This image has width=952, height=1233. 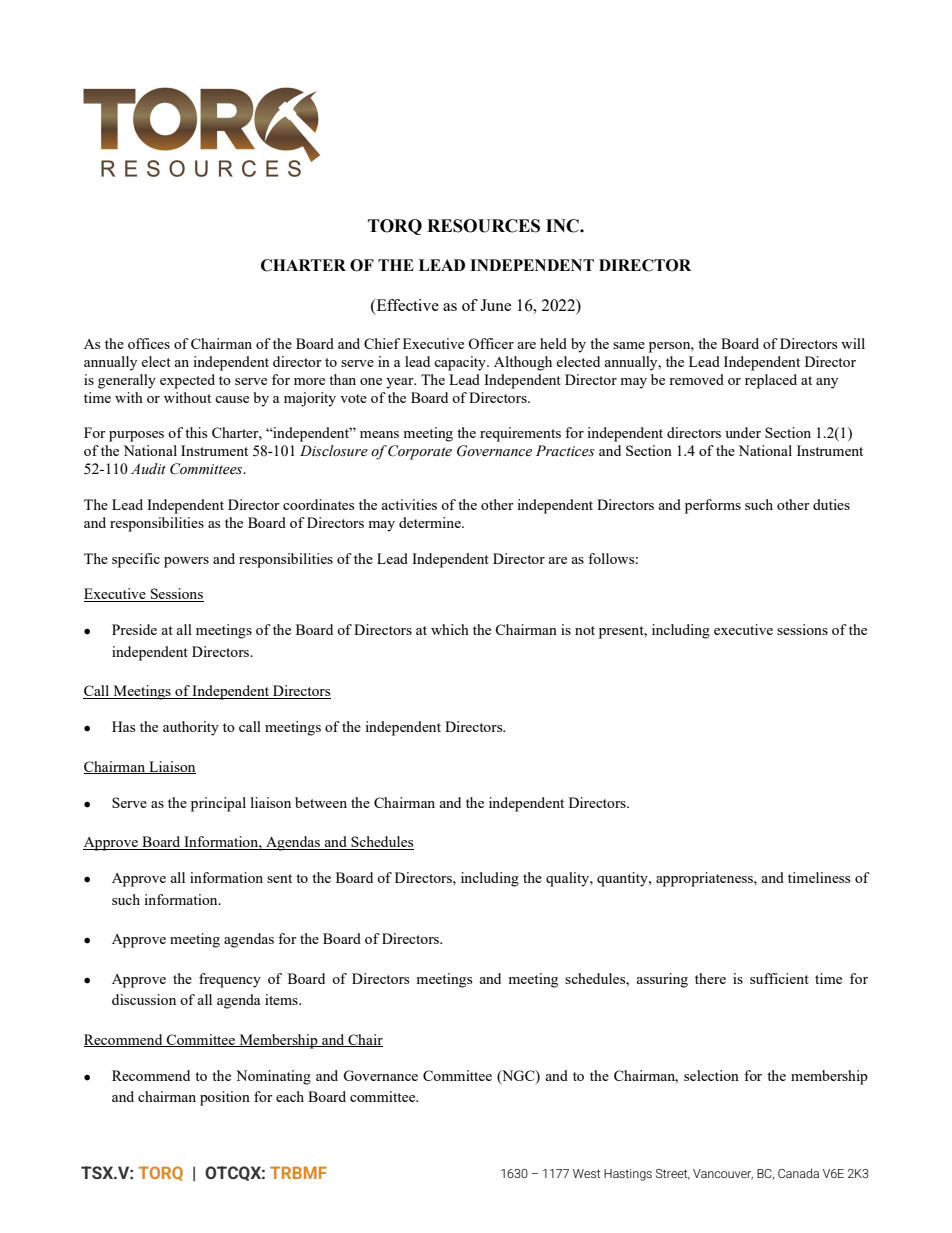 I want to click on which, so click(x=450, y=629).
